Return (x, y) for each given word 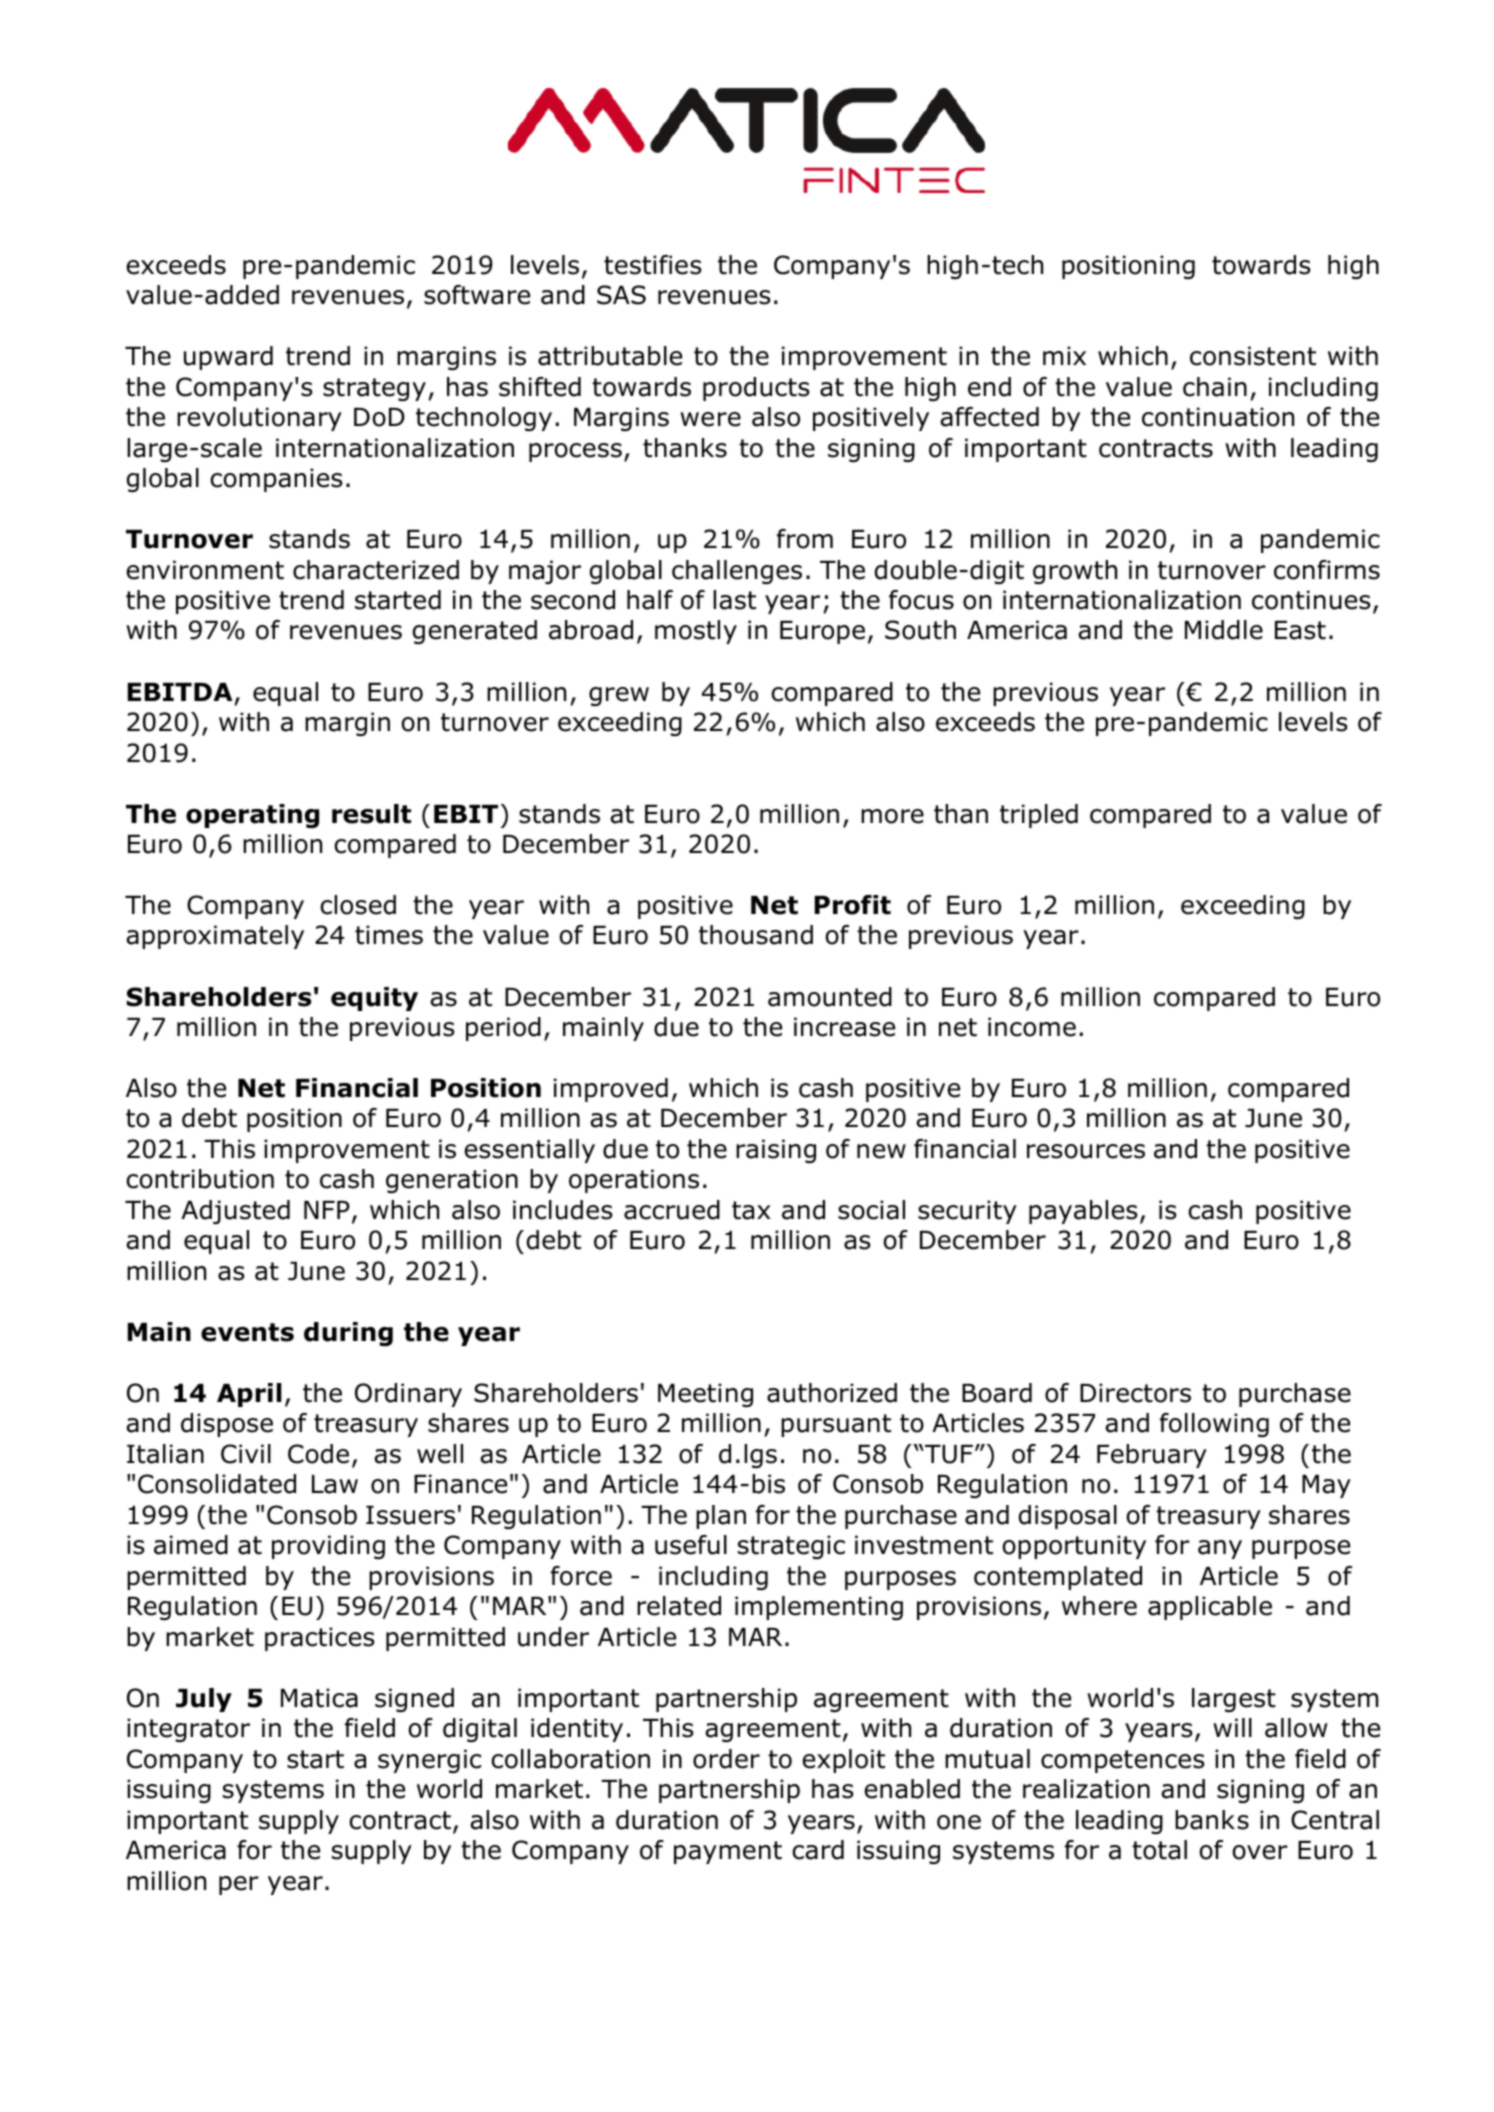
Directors (1135, 1393)
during (348, 1334)
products (756, 389)
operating (252, 816)
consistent (1253, 356)
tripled (1039, 816)
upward (228, 358)
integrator (188, 1730)
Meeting (705, 1395)
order (726, 1759)
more (892, 816)
